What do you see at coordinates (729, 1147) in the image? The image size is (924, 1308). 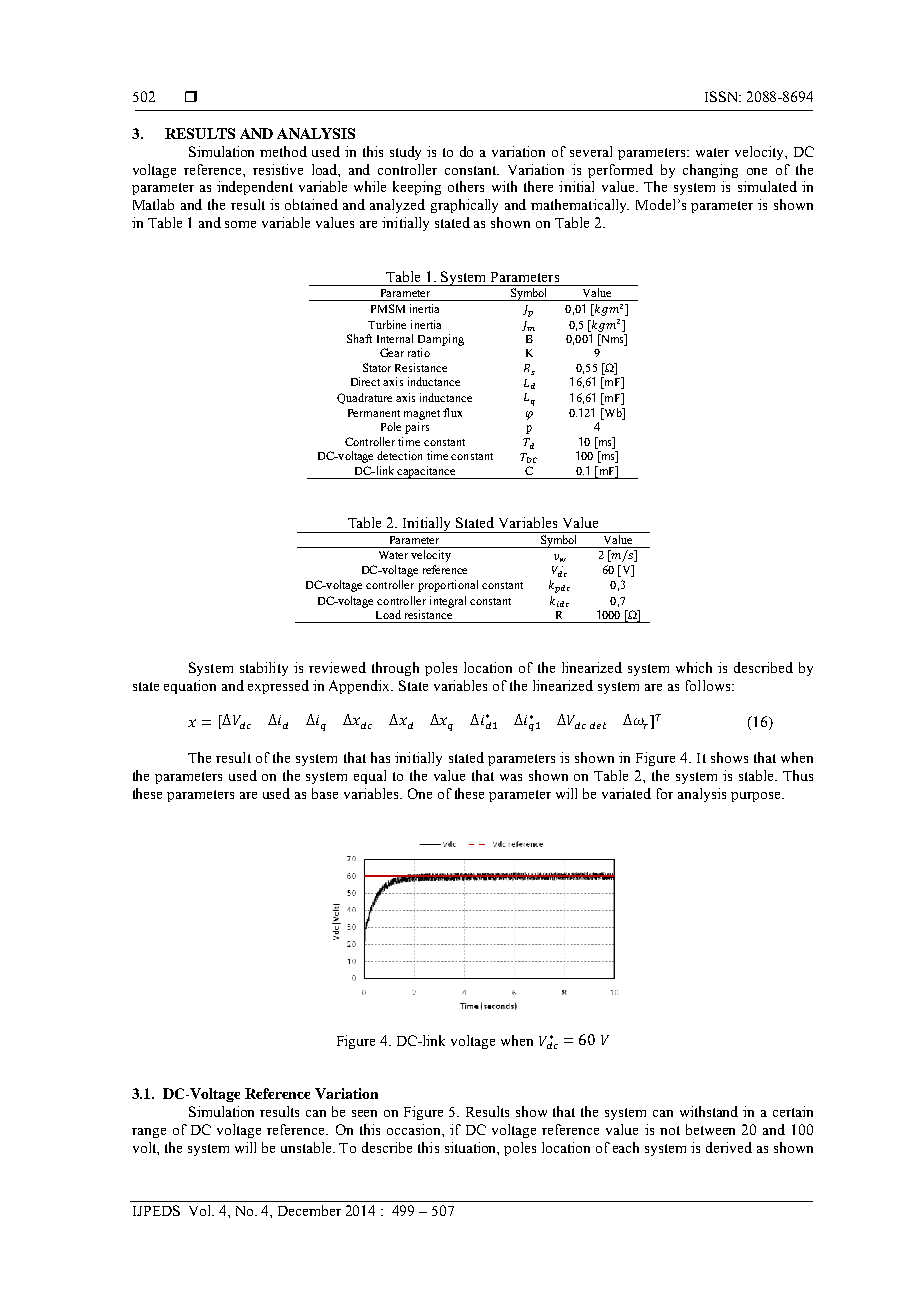 I see `derived` at bounding box center [729, 1147].
